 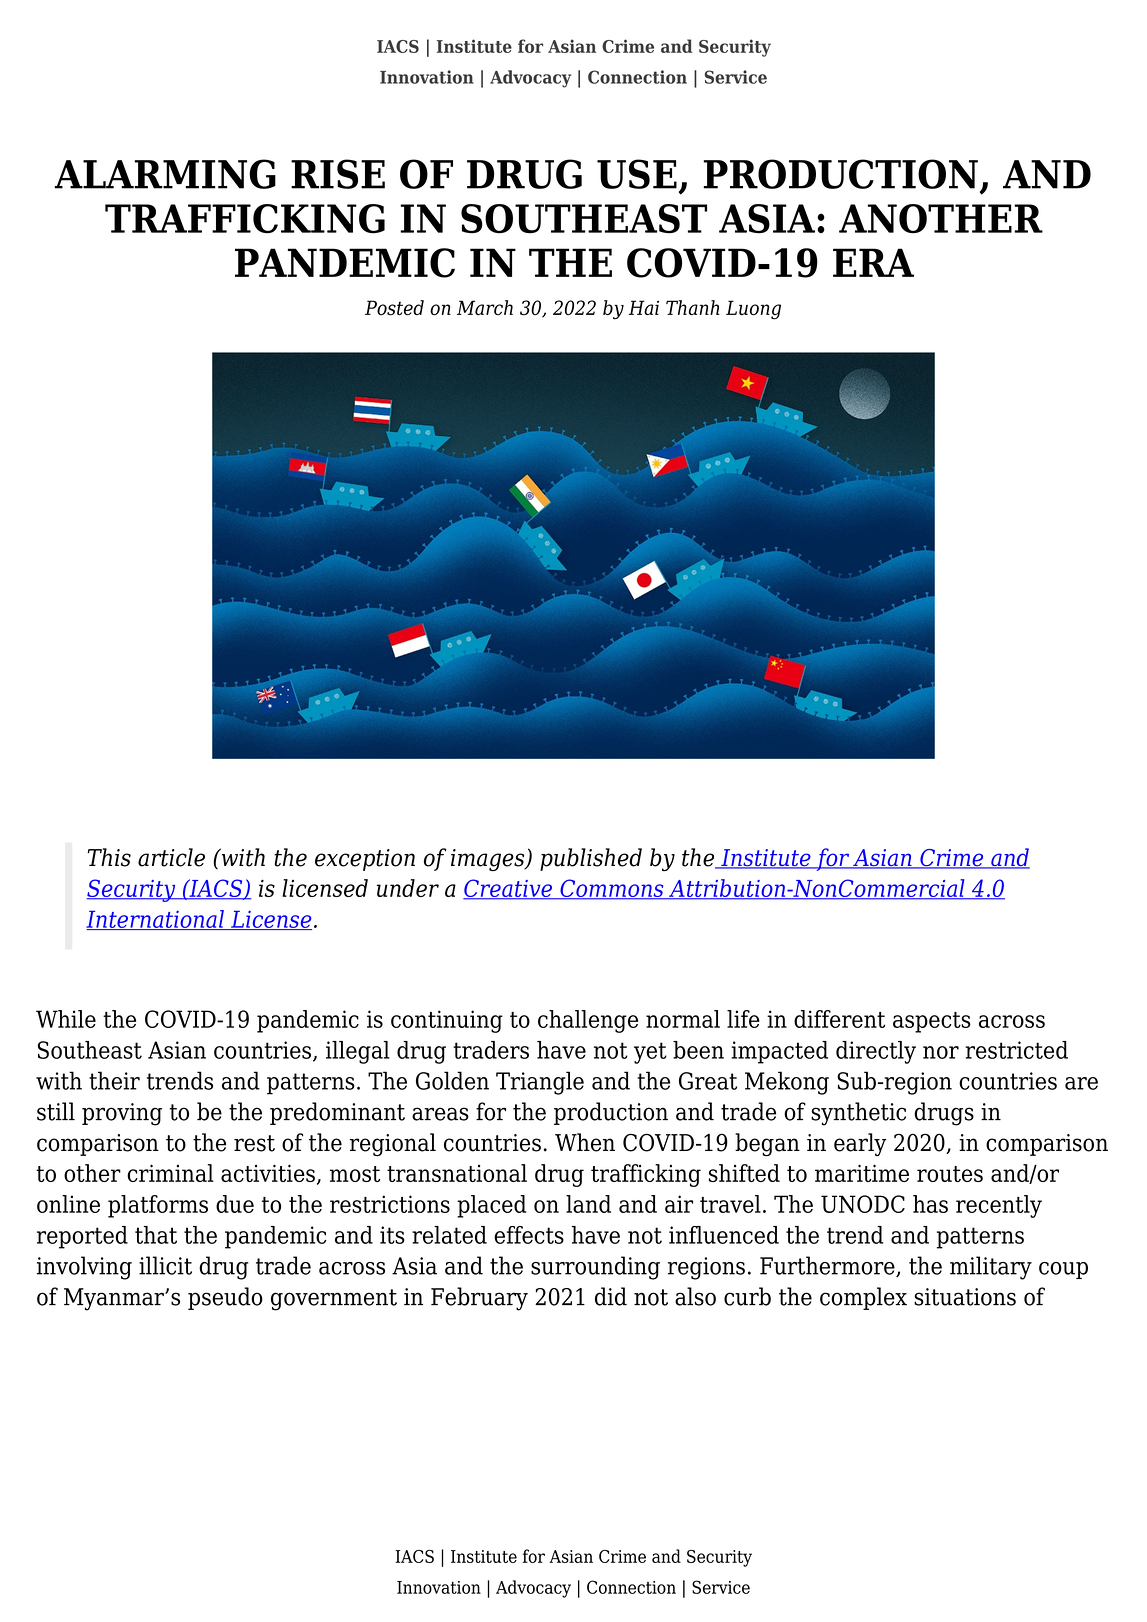 I want to click on Commons, so click(x=612, y=889).
